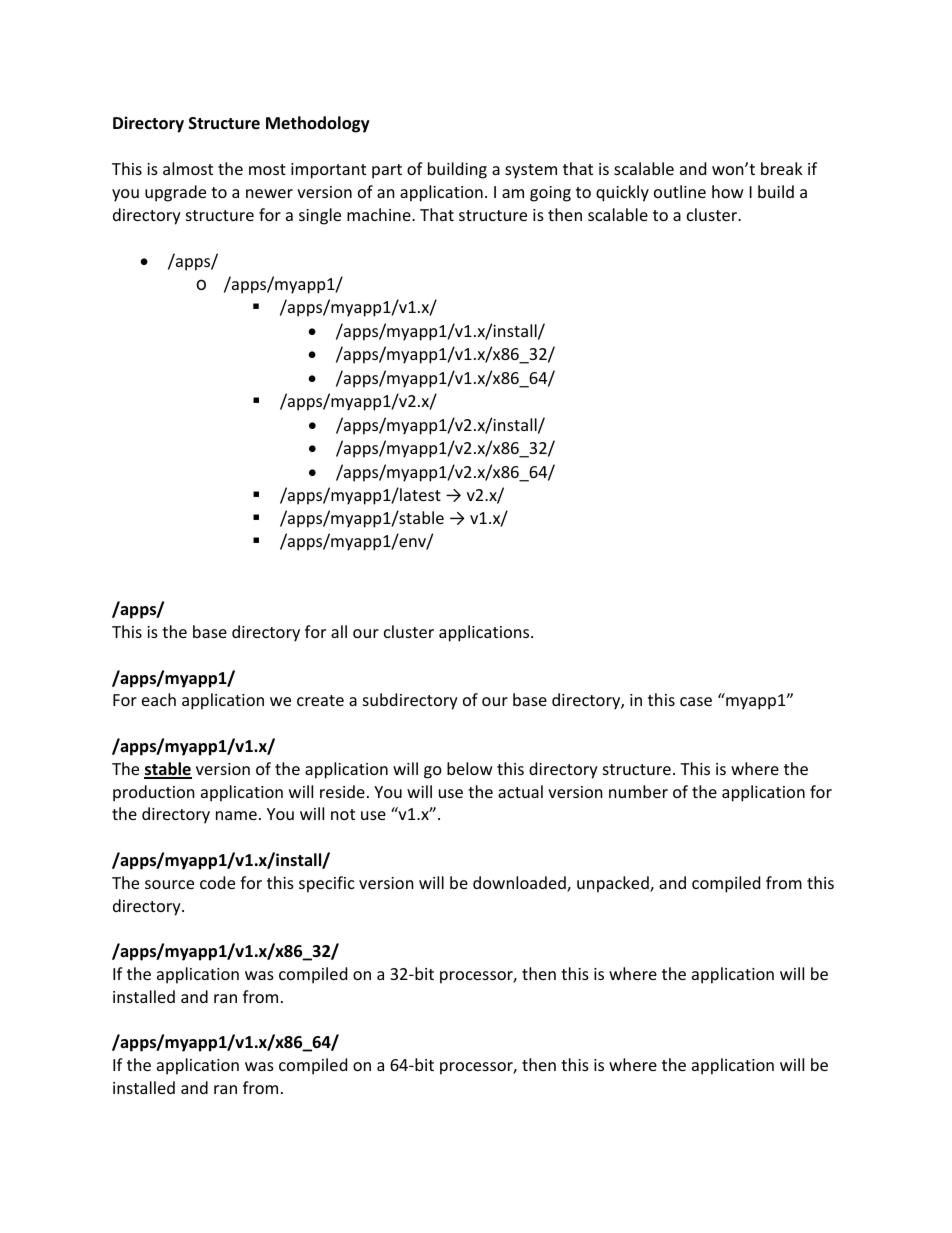 The image size is (952, 1233). I want to click on case, so click(696, 701).
